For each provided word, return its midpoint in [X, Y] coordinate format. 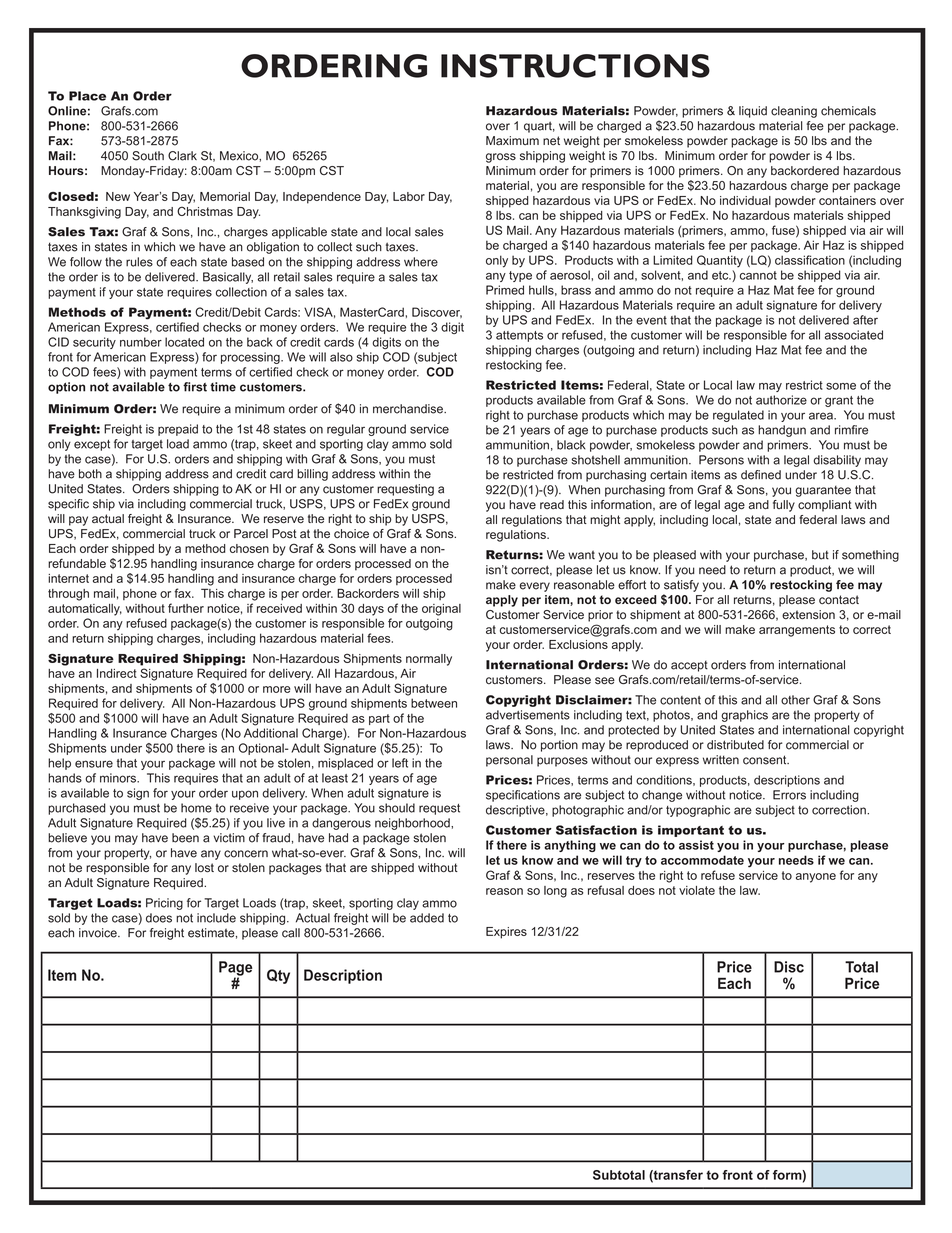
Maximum [512, 141]
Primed [505, 290]
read [552, 504]
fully [784, 506]
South [148, 156]
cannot [758, 275]
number [141, 342]
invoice [99, 933]
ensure [94, 764]
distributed [735, 745]
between [434, 703]
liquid [753, 112]
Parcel [251, 534]
